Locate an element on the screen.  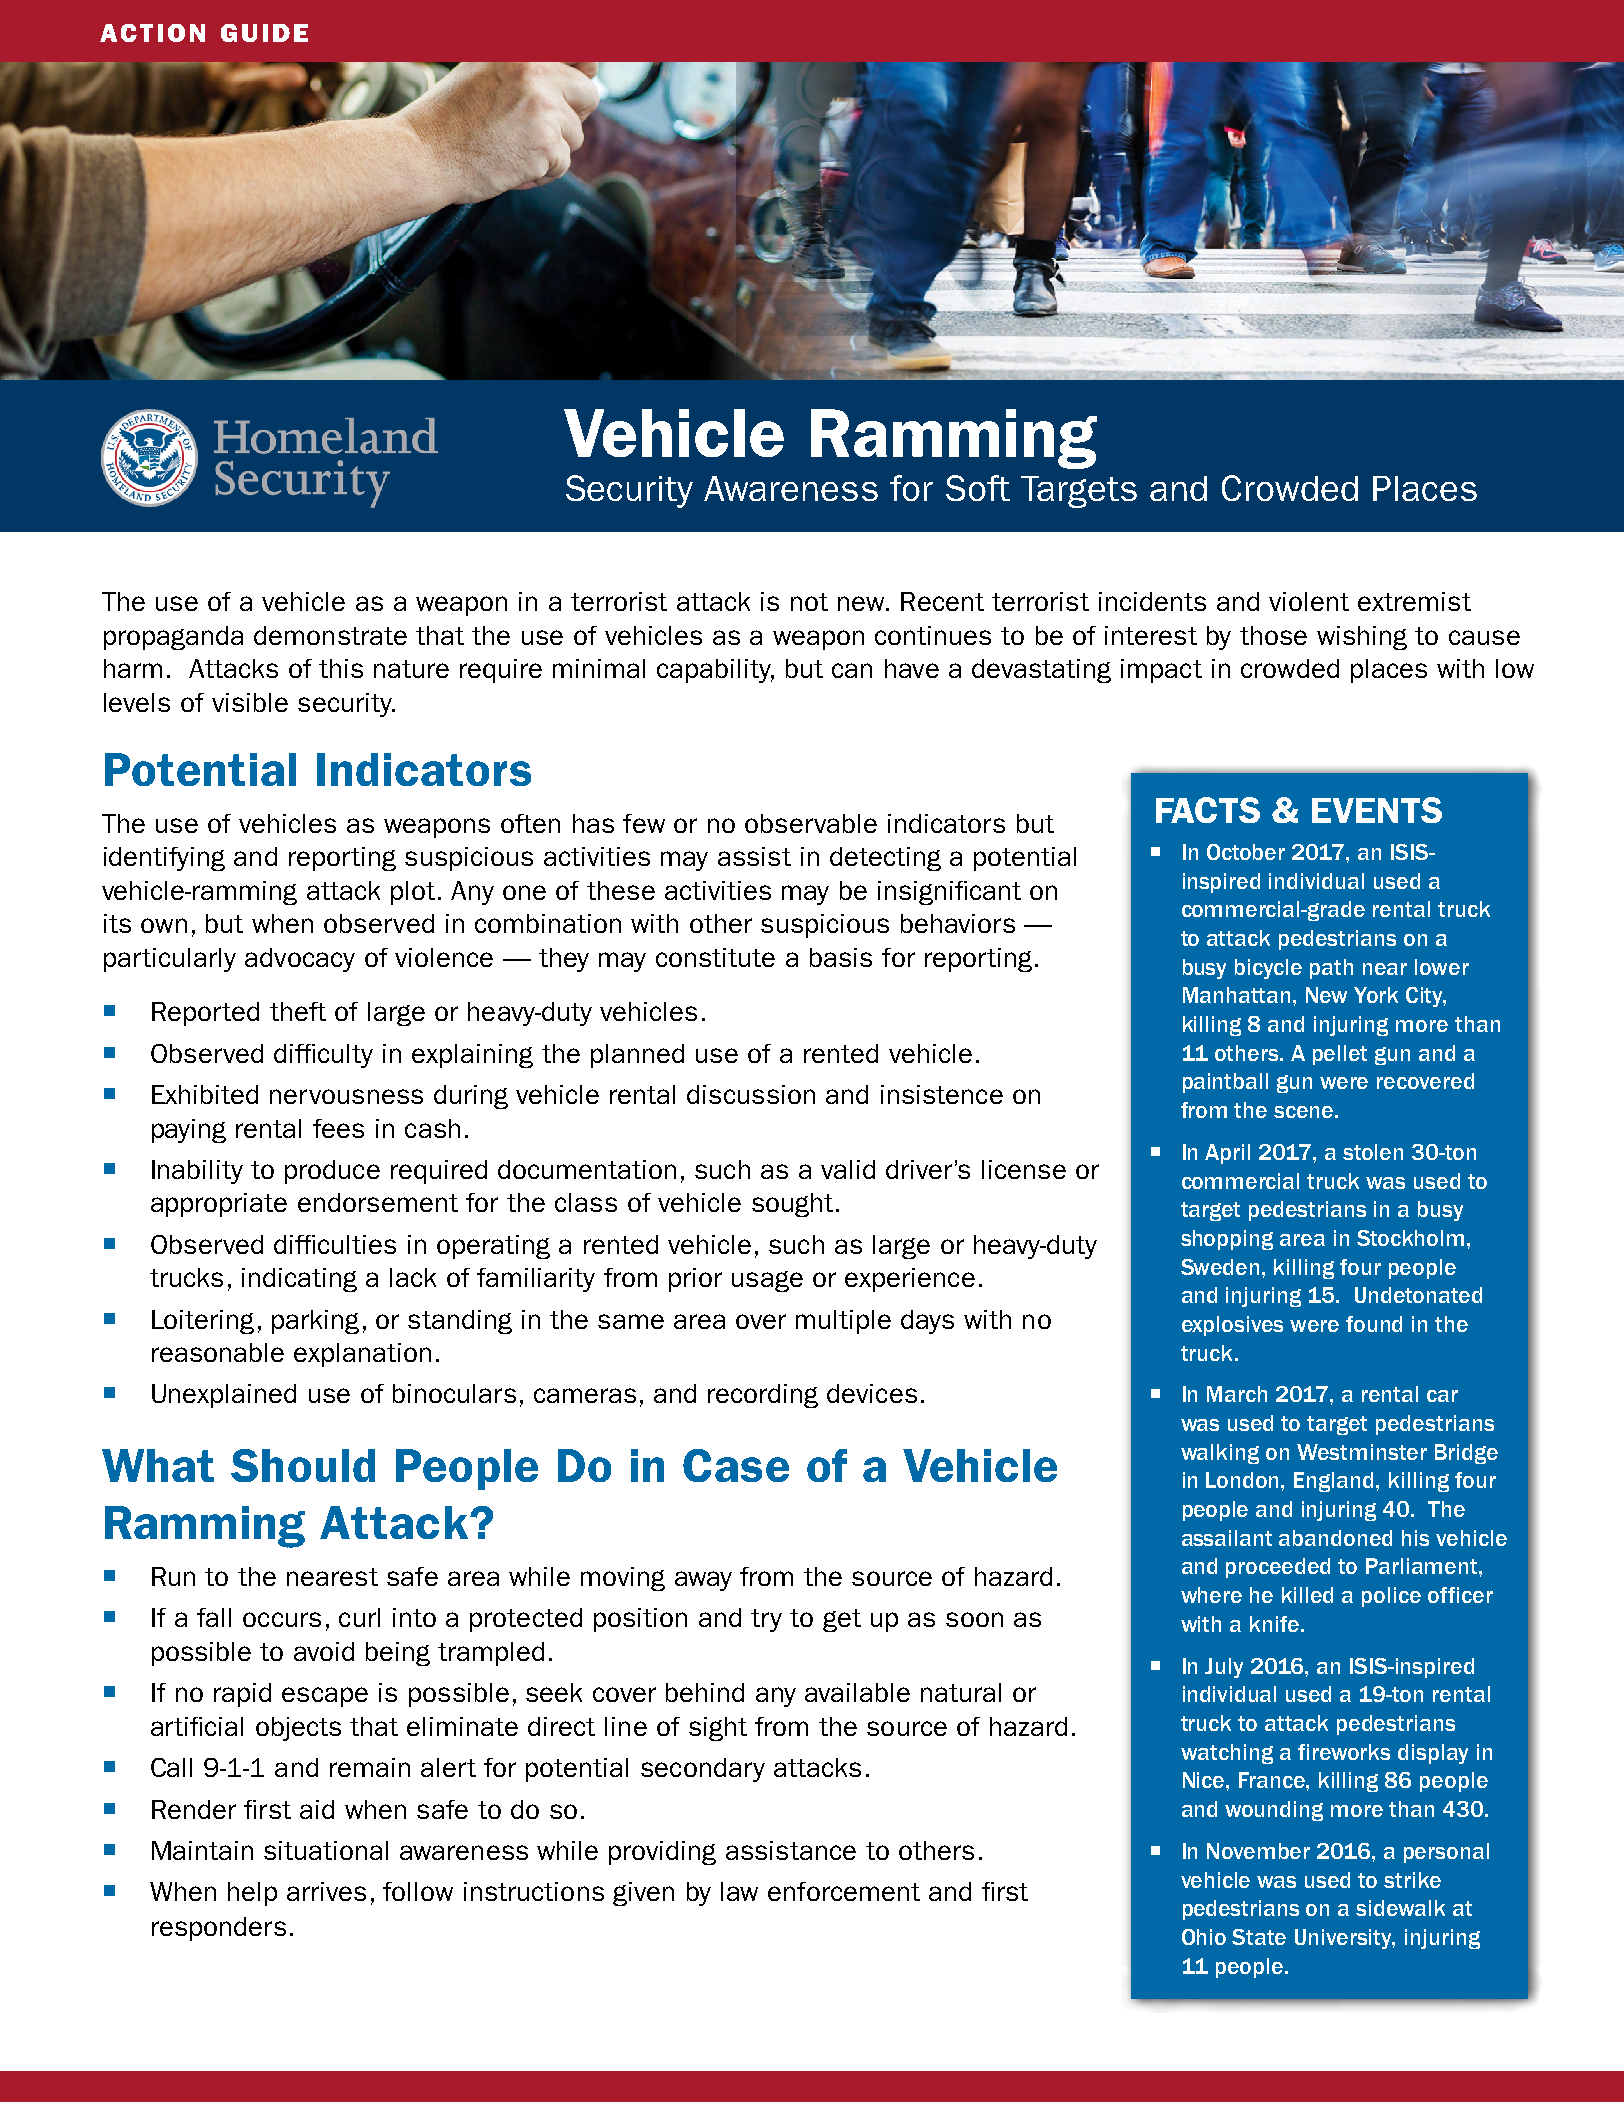
enforcement is located at coordinates (844, 1891).
